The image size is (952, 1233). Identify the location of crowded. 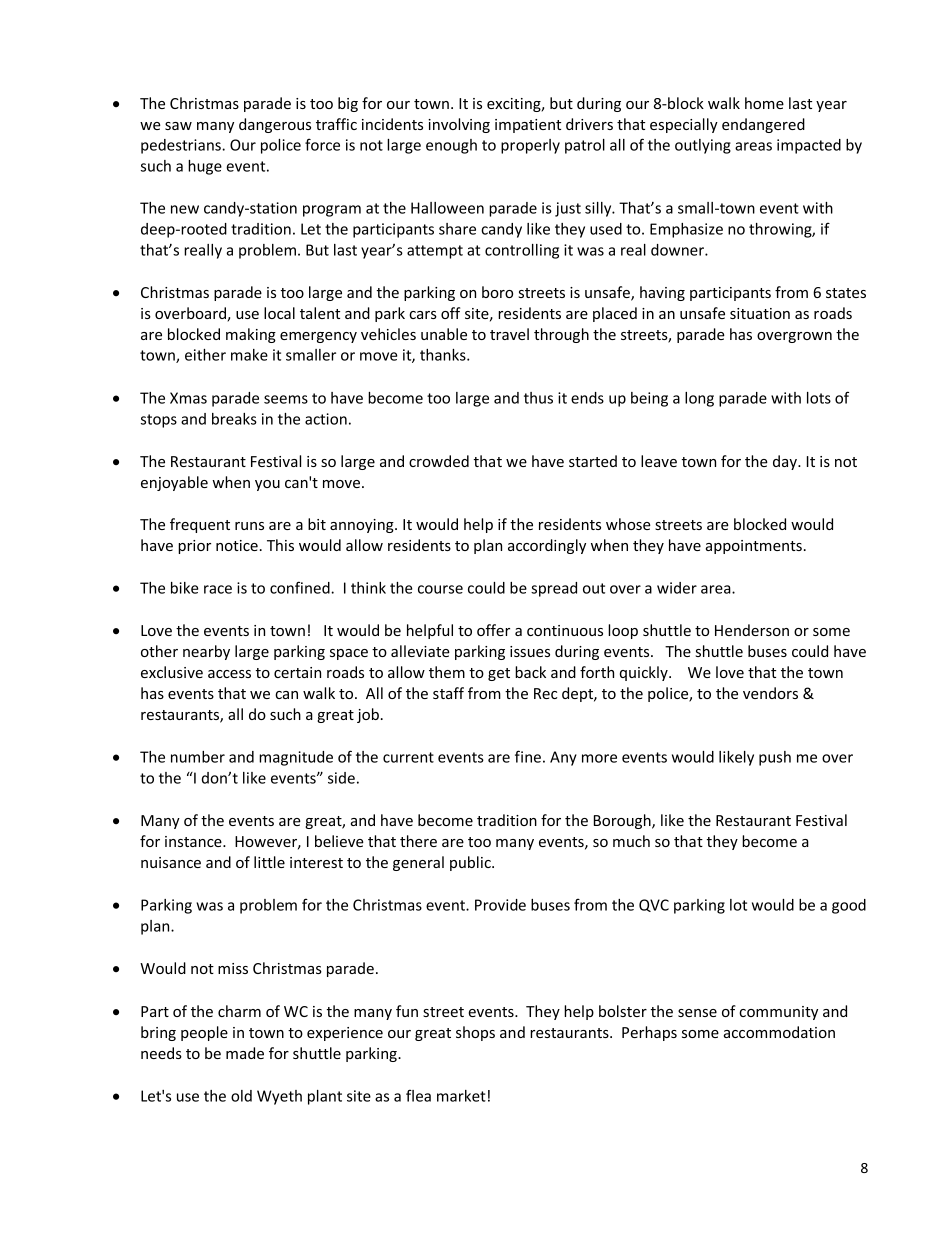
(439, 461).
